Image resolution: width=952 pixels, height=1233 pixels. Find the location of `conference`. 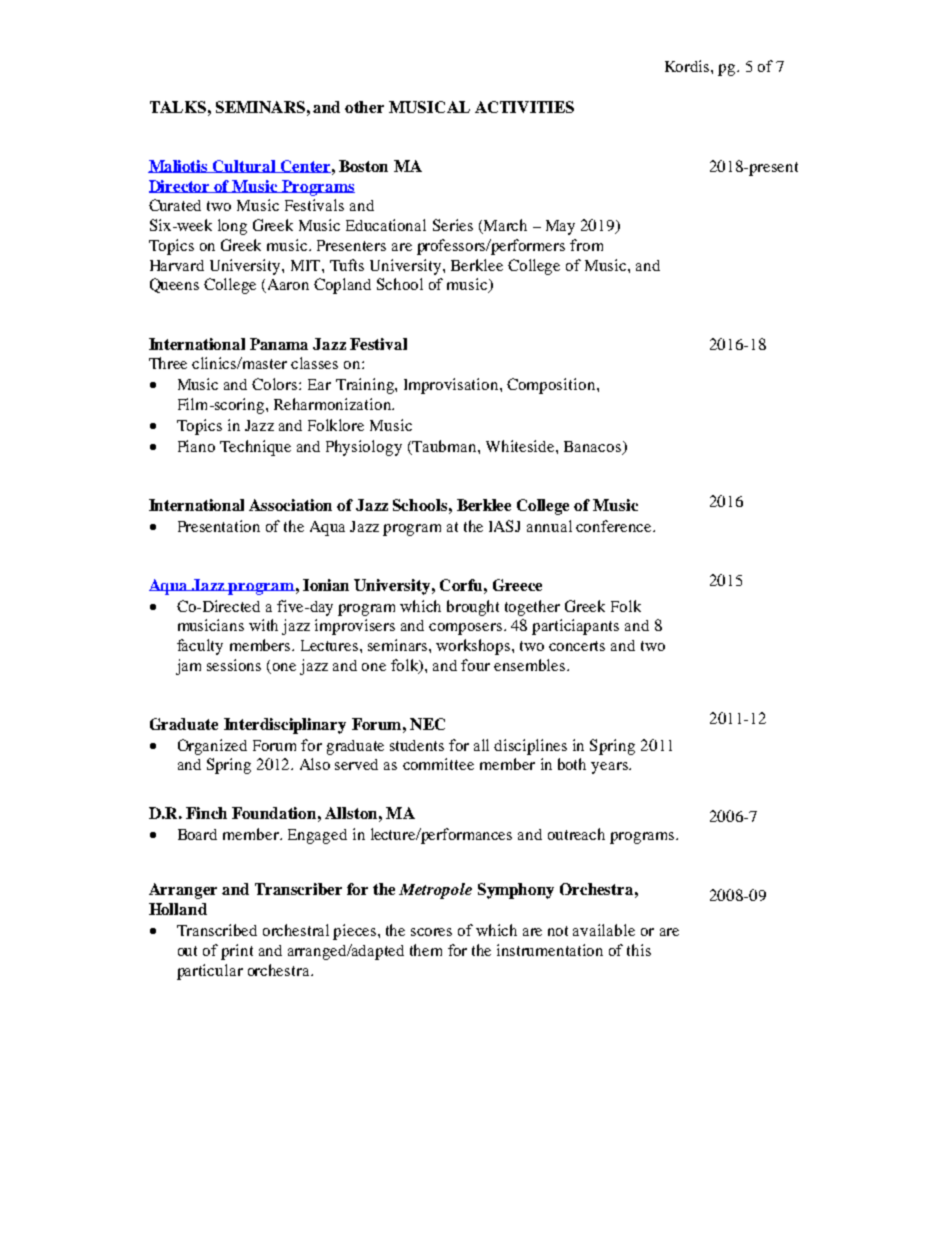

conference is located at coordinates (615, 526).
